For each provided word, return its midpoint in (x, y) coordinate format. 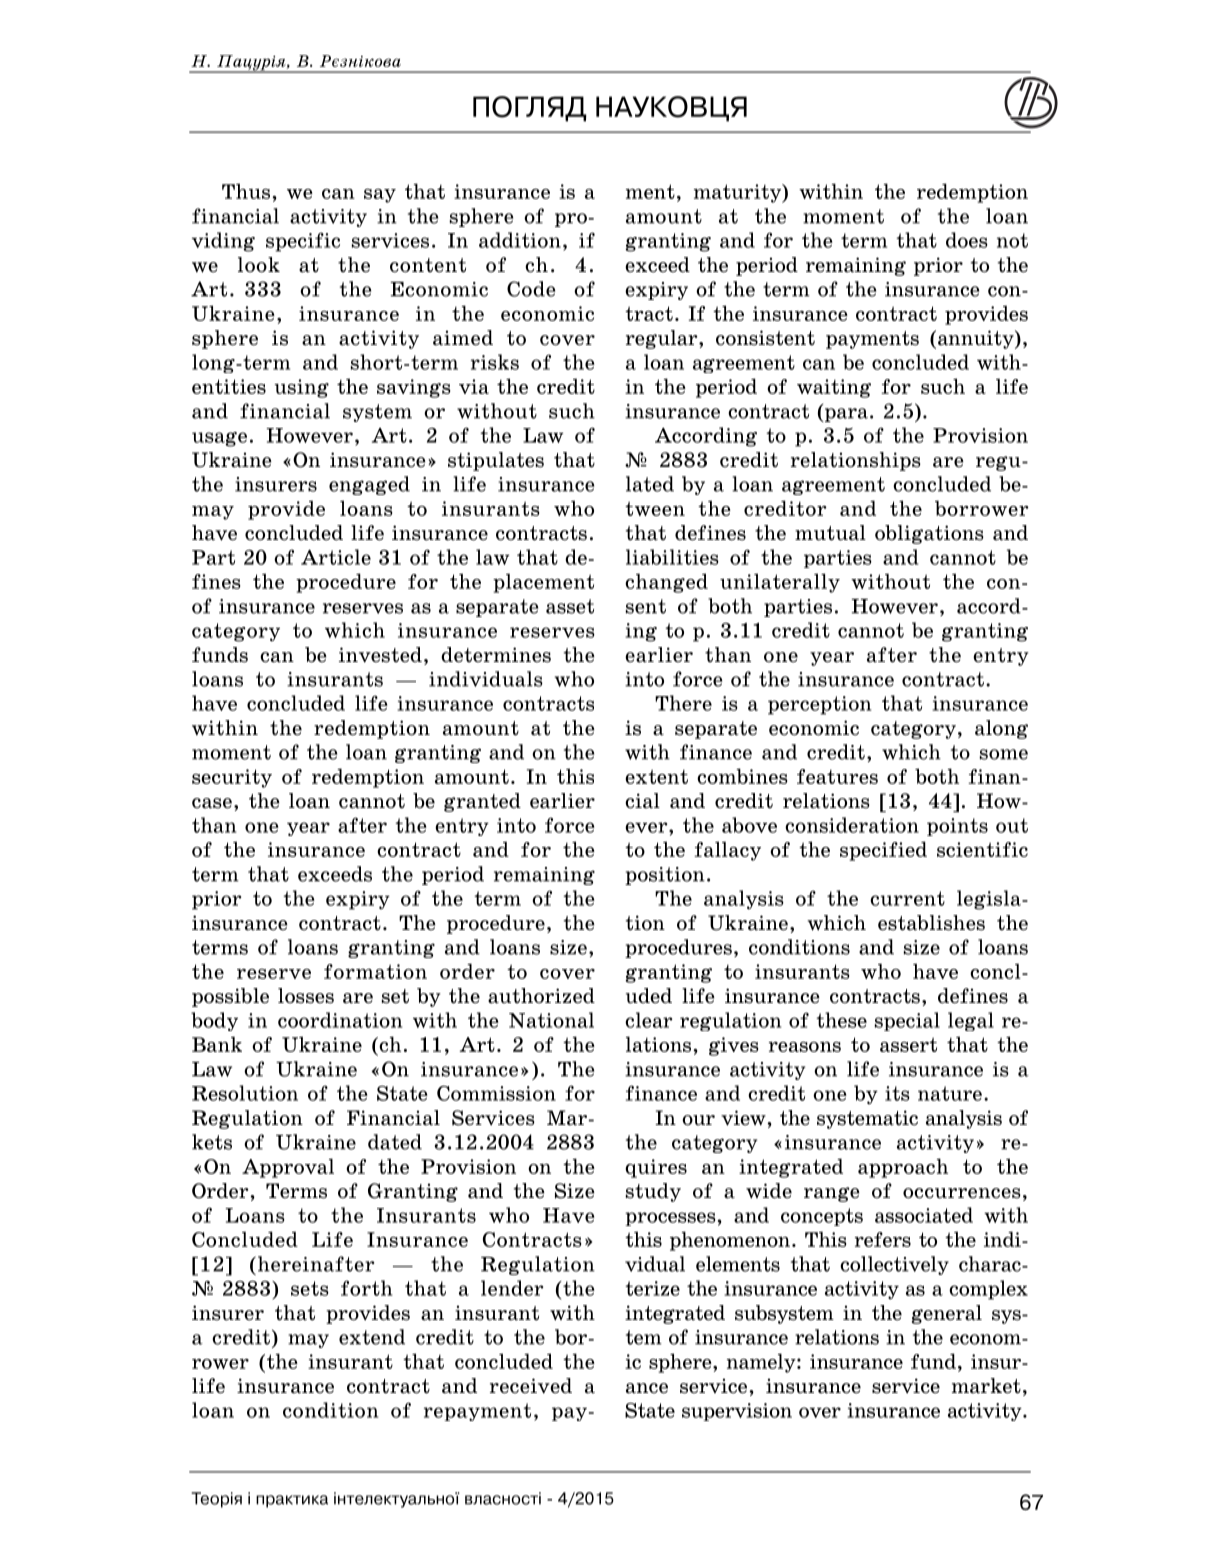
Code (531, 289)
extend (372, 1337)
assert (908, 1045)
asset (570, 606)
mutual (830, 533)
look (259, 265)
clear (648, 1020)
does (967, 240)
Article (336, 557)
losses (306, 996)
